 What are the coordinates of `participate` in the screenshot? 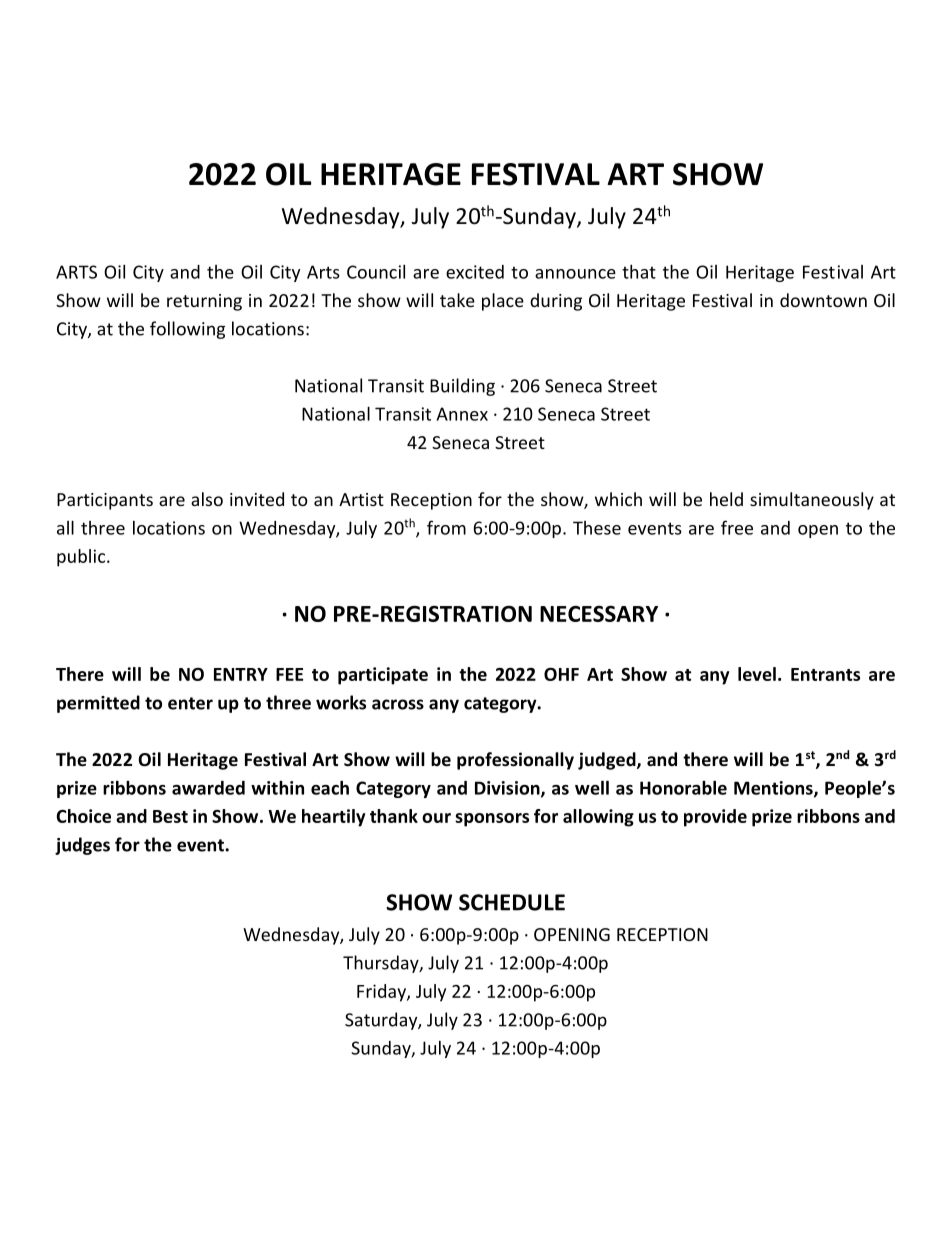 It's located at (383, 676).
